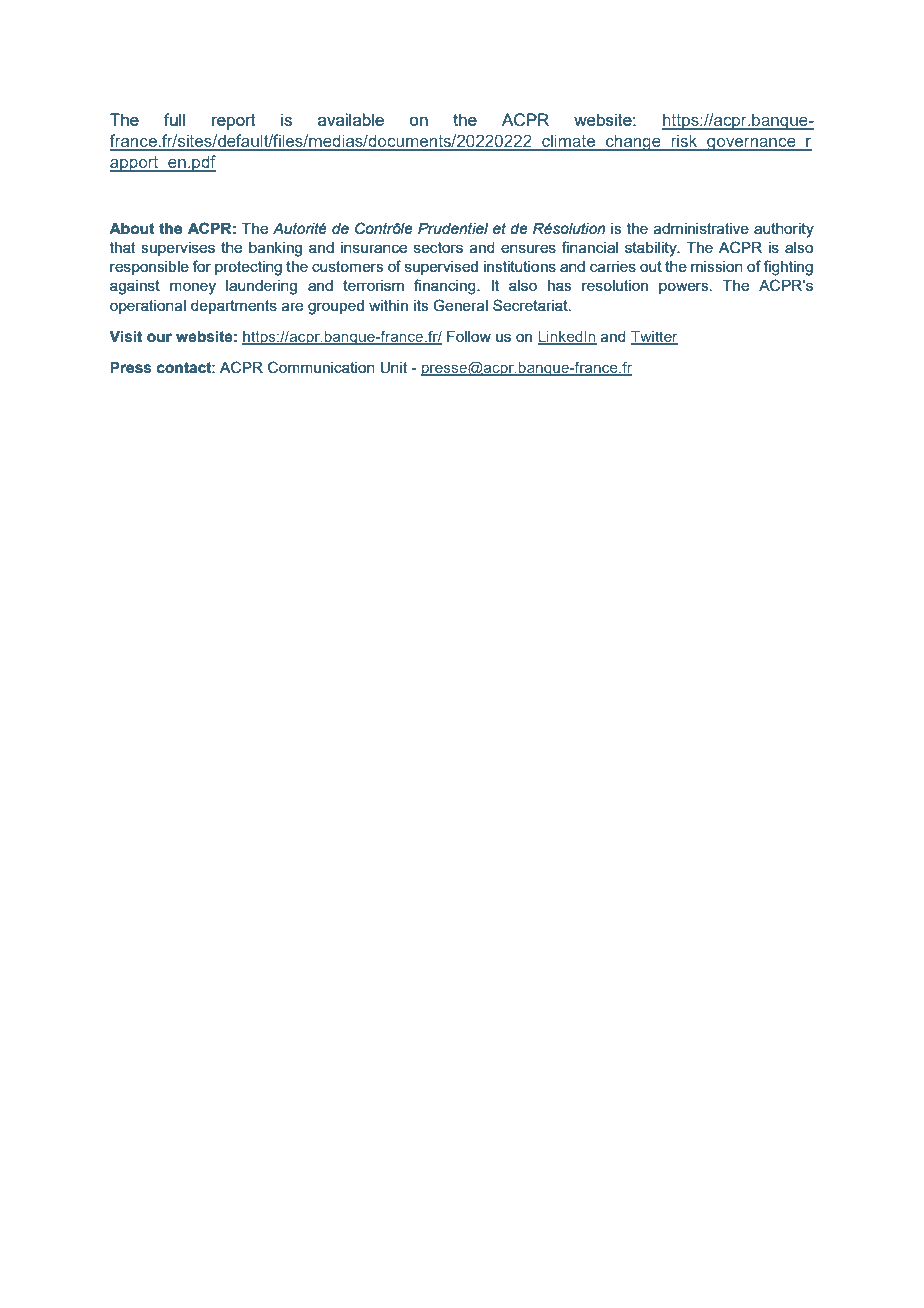 The width and height of the document is (924, 1308). I want to click on available, so click(351, 119).
